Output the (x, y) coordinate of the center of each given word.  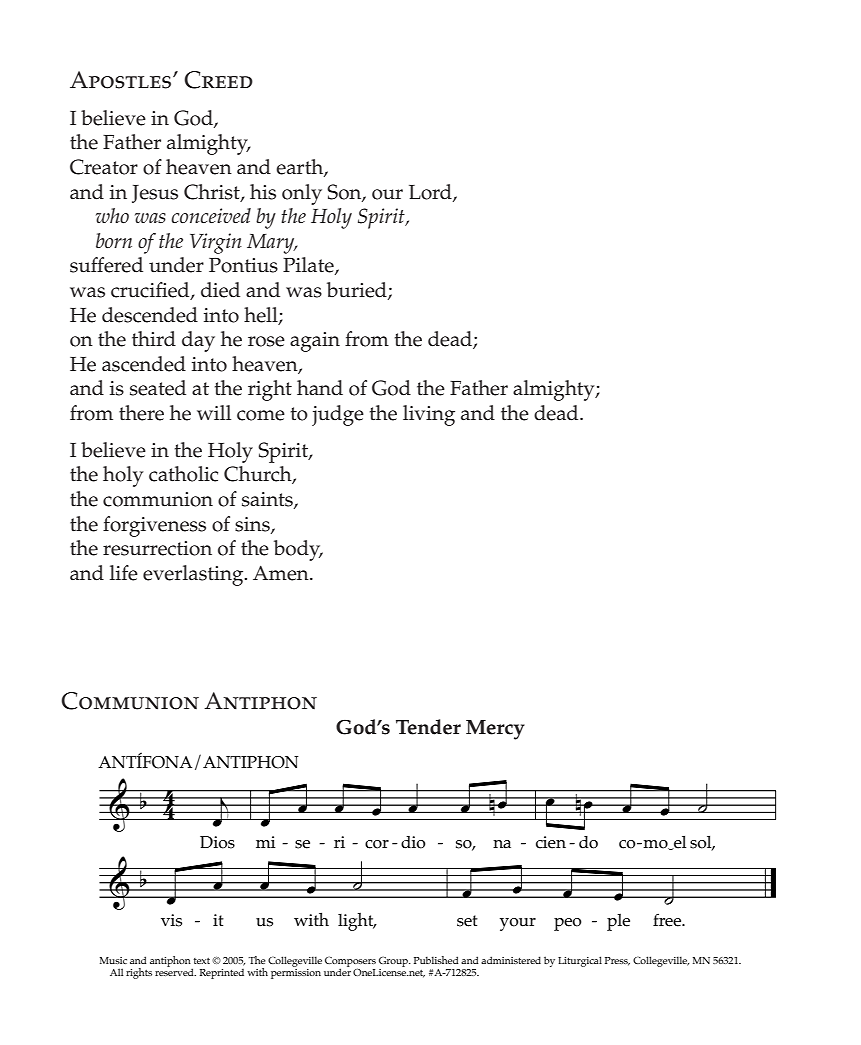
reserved (175, 971)
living (429, 415)
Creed (218, 80)
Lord (431, 192)
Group (395, 962)
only (302, 194)
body (298, 550)
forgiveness (154, 526)
